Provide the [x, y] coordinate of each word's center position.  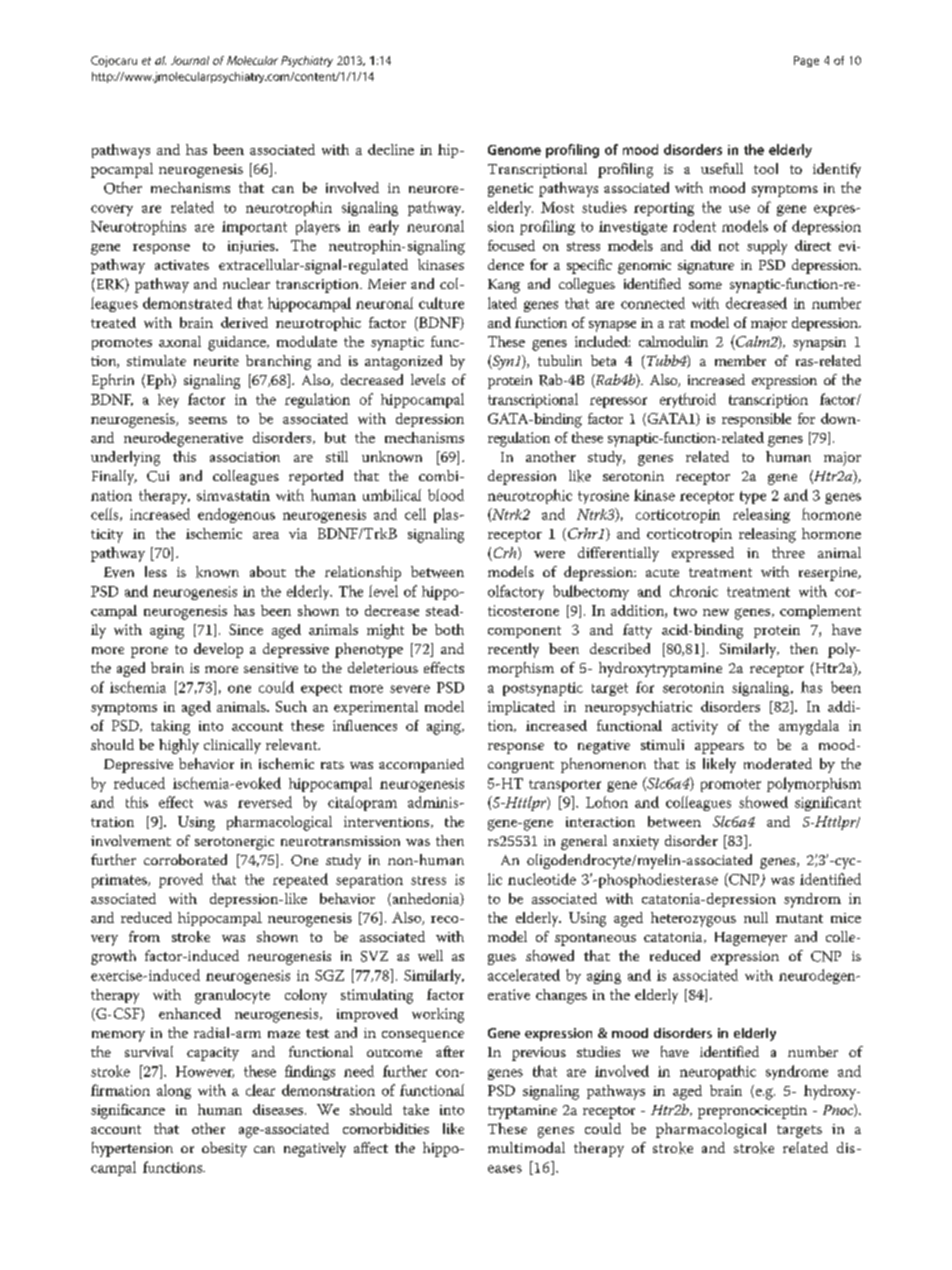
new [716, 612]
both [449, 629]
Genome [514, 150]
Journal [190, 60]
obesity [224, 1149]
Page [806, 61]
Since [246, 629]
